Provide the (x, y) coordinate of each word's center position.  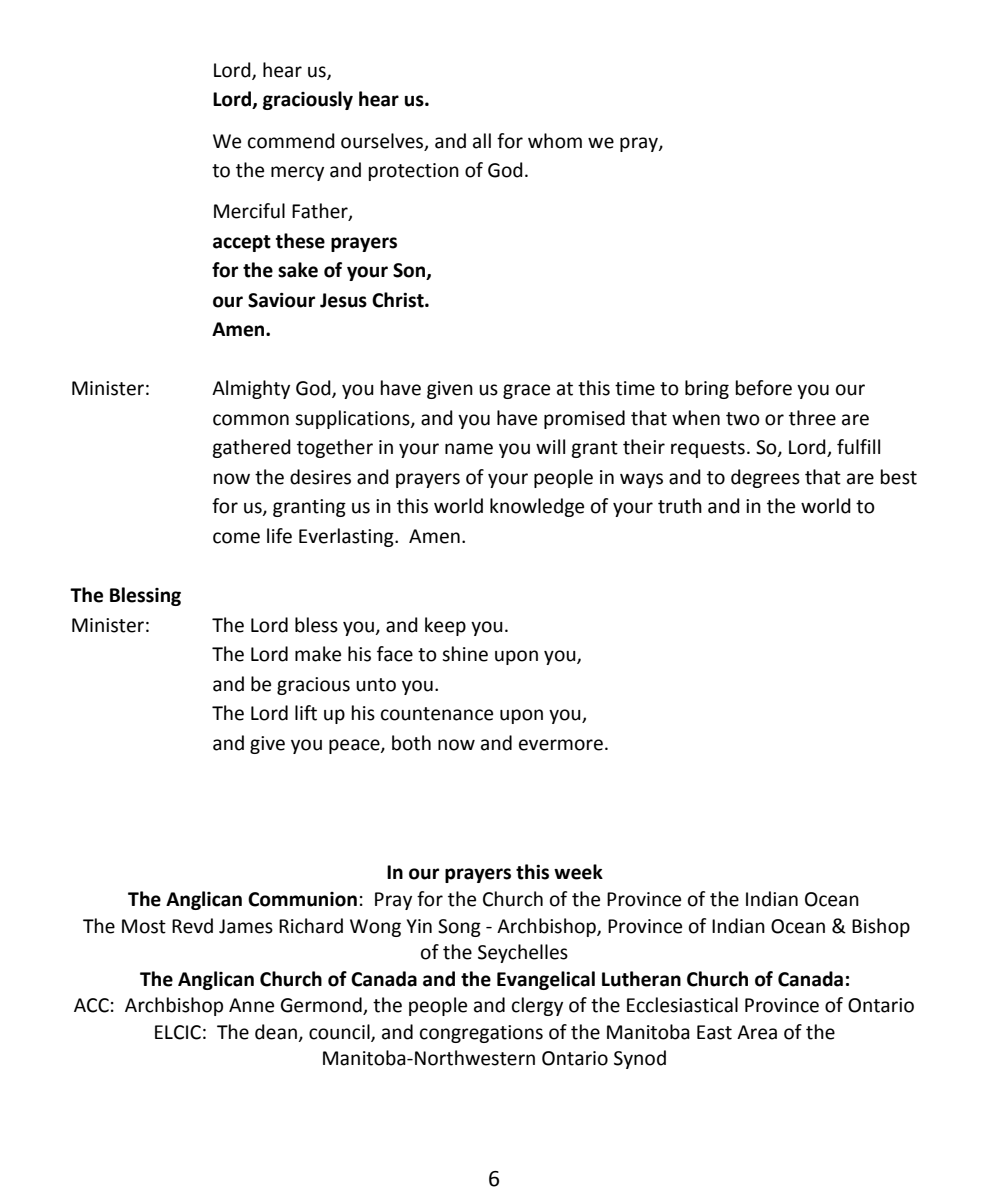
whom (555, 141)
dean (276, 1032)
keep (445, 626)
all (482, 141)
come (236, 538)
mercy (297, 173)
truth (680, 506)
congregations (481, 1034)
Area (757, 1032)
